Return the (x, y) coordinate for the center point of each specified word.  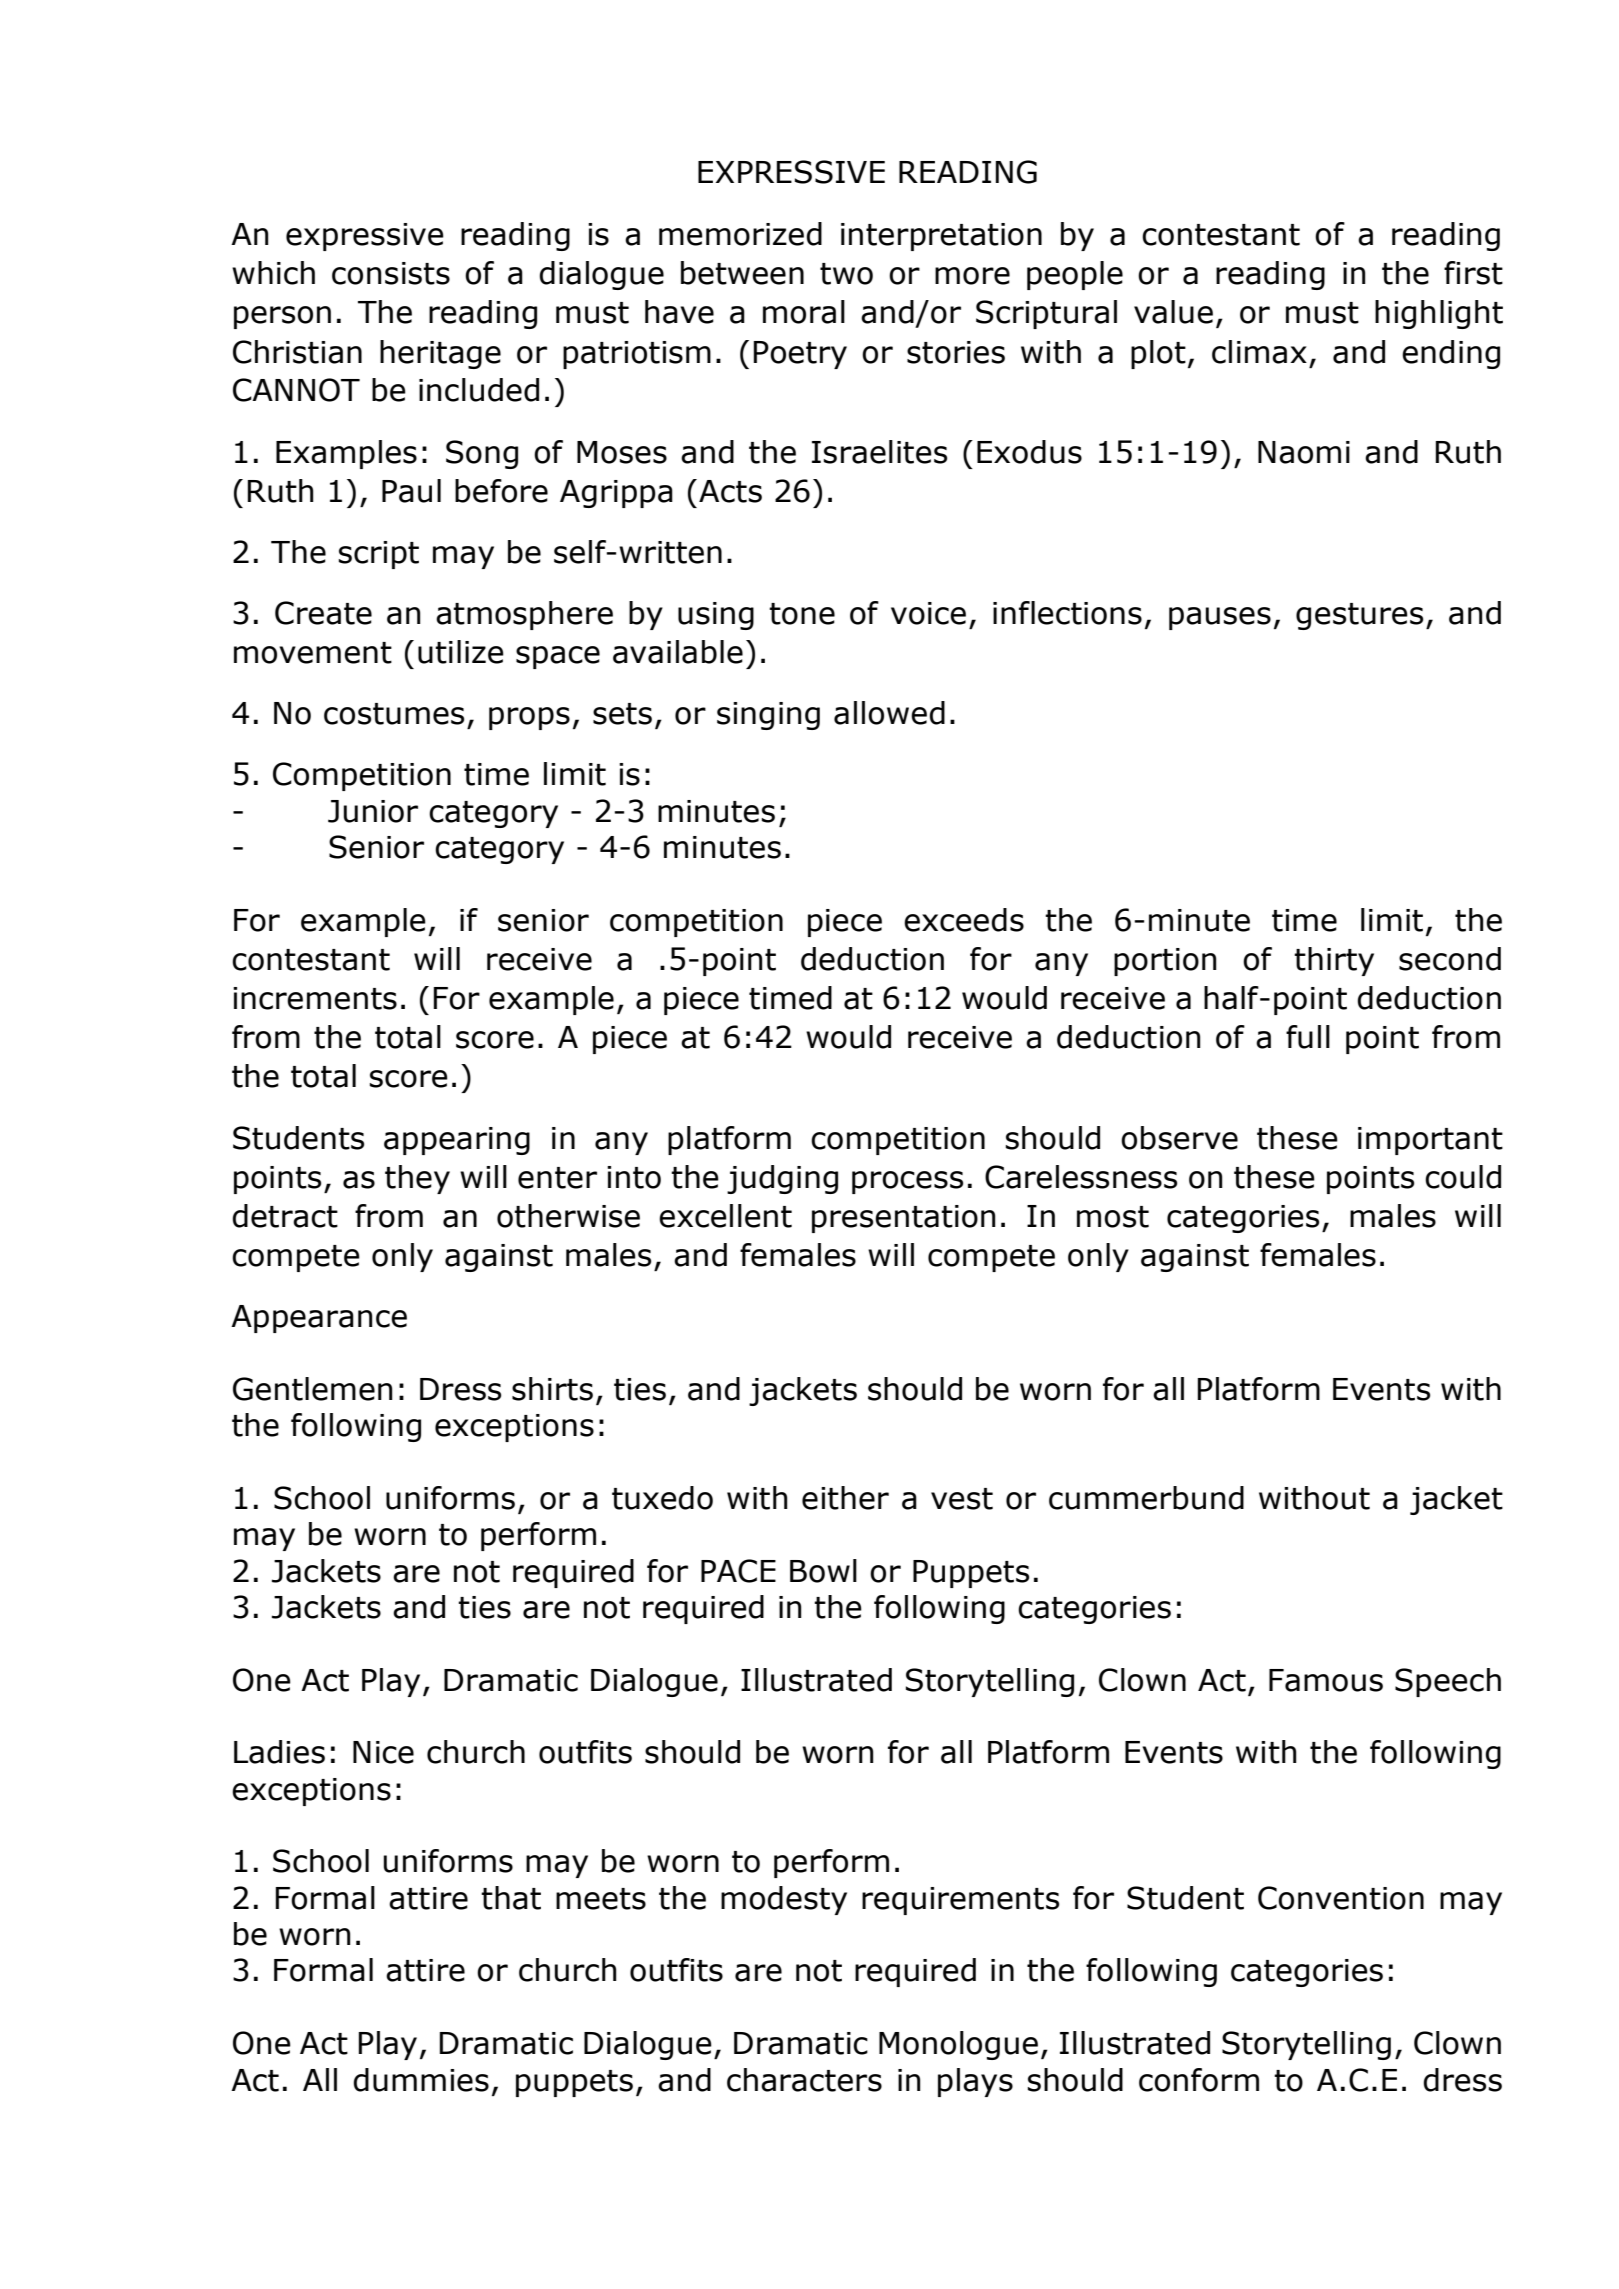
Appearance (319, 1319)
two (846, 274)
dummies (421, 2080)
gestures (1359, 616)
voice (928, 613)
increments (315, 998)
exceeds (964, 920)
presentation (904, 1219)
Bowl (823, 1571)
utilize (461, 652)
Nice (383, 1752)
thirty (1334, 961)
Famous (1326, 1680)
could (1463, 1177)
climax (1259, 352)
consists (391, 273)
